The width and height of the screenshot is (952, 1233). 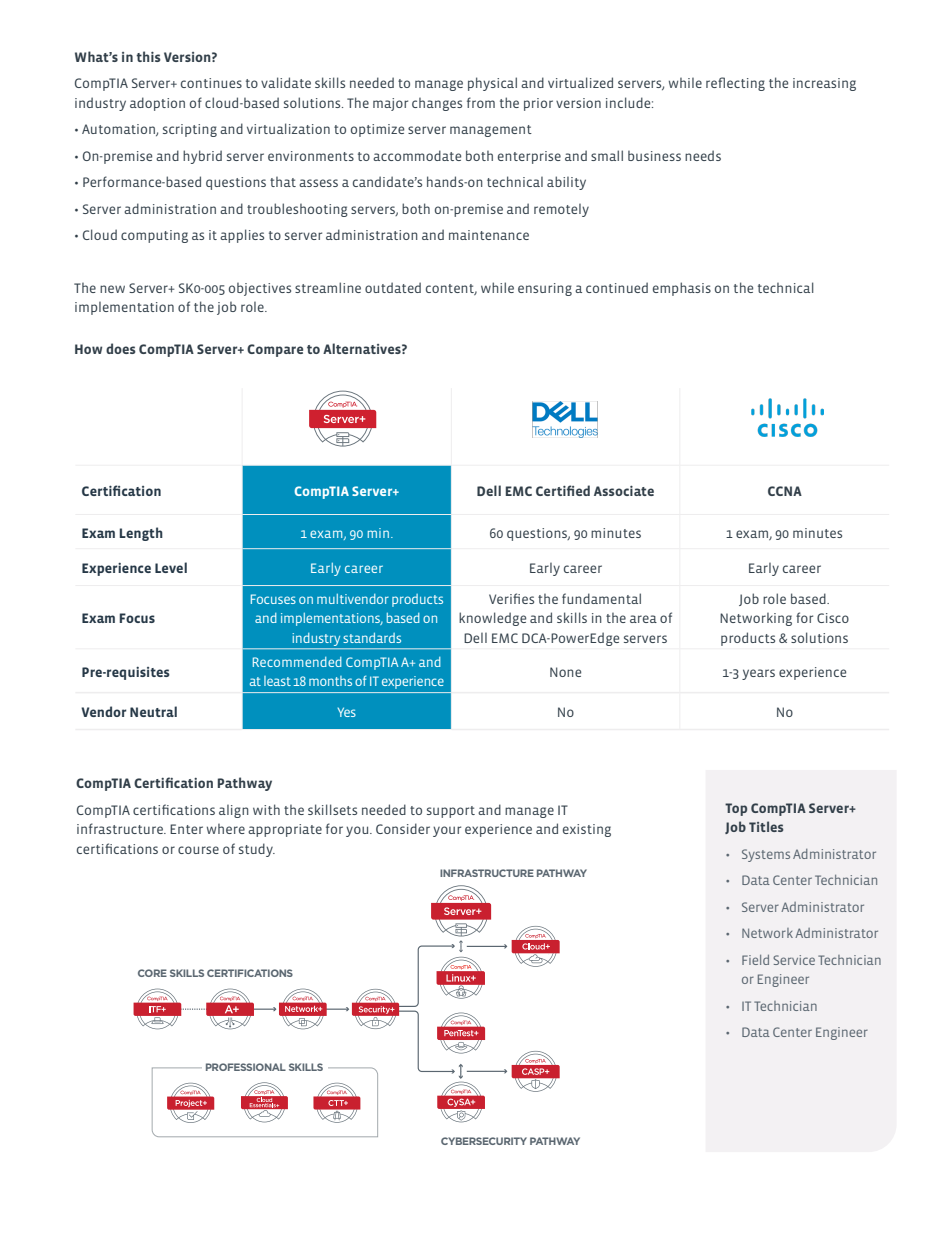 I want to click on Certified, so click(x=563, y=490).
